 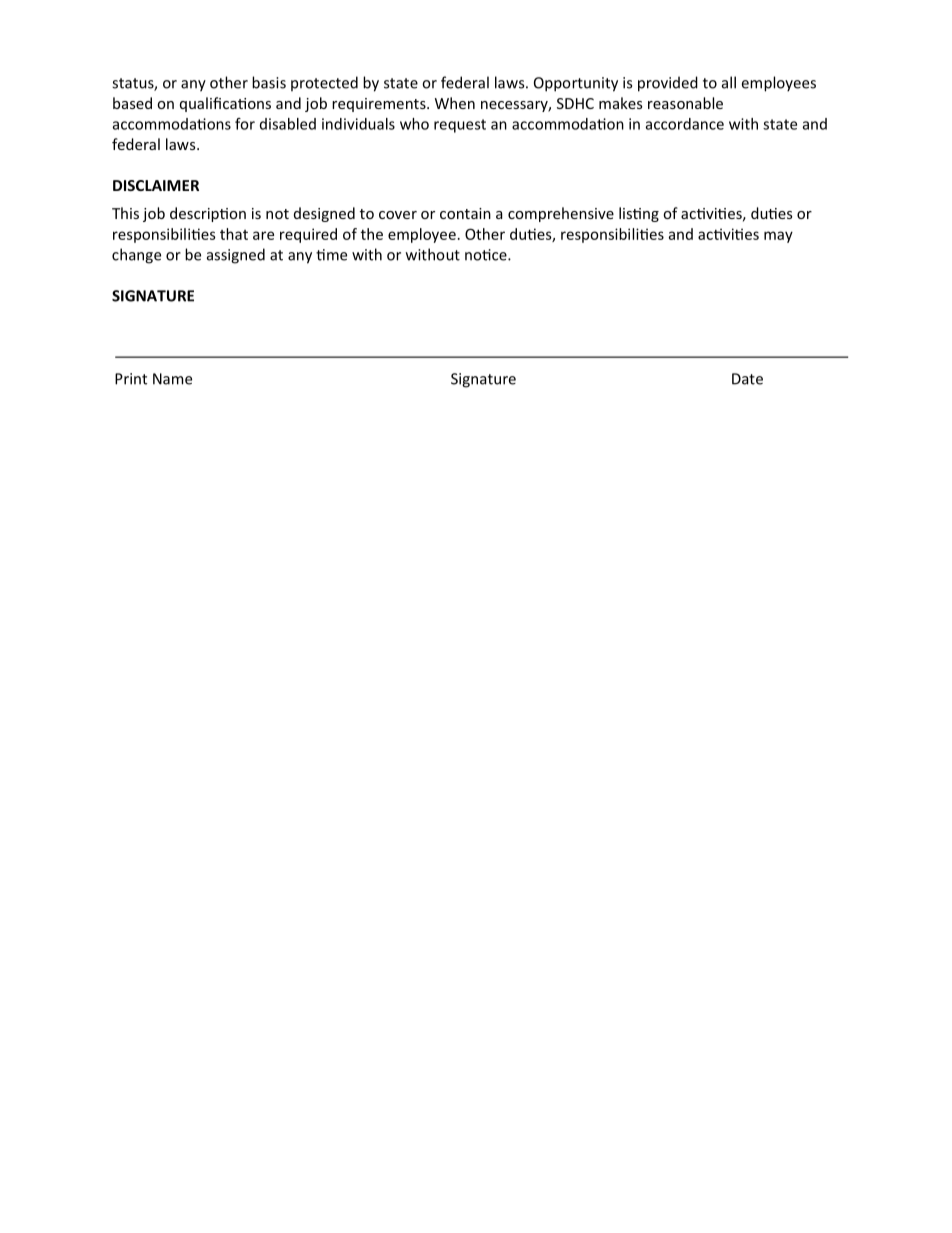 What do you see at coordinates (156, 185) in the image?
I see `DISCLAIMER` at bounding box center [156, 185].
